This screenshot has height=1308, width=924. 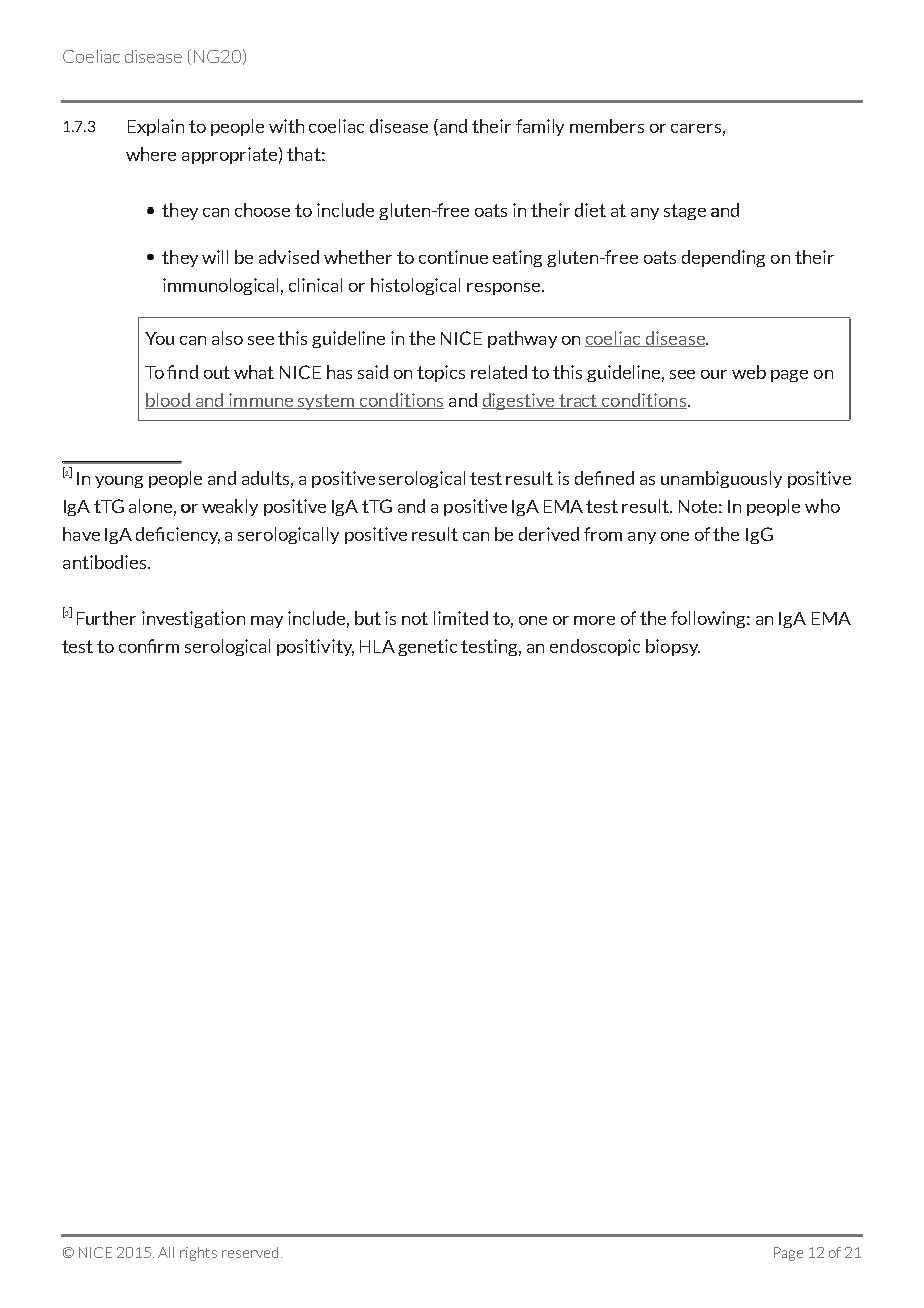 I want to click on where, so click(x=151, y=154).
